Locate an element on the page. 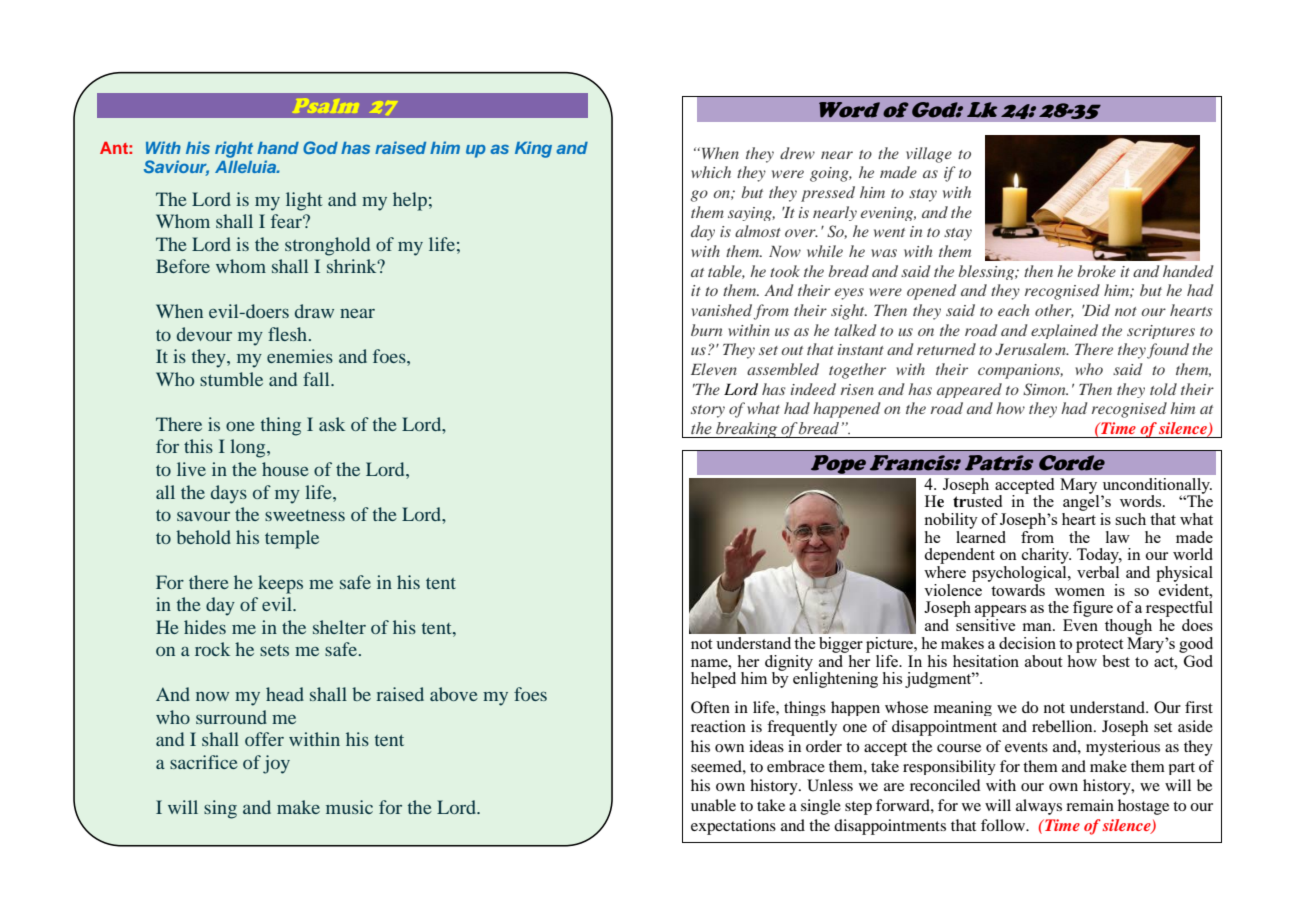 The image size is (1308, 924). right is located at coordinates (234, 149).
